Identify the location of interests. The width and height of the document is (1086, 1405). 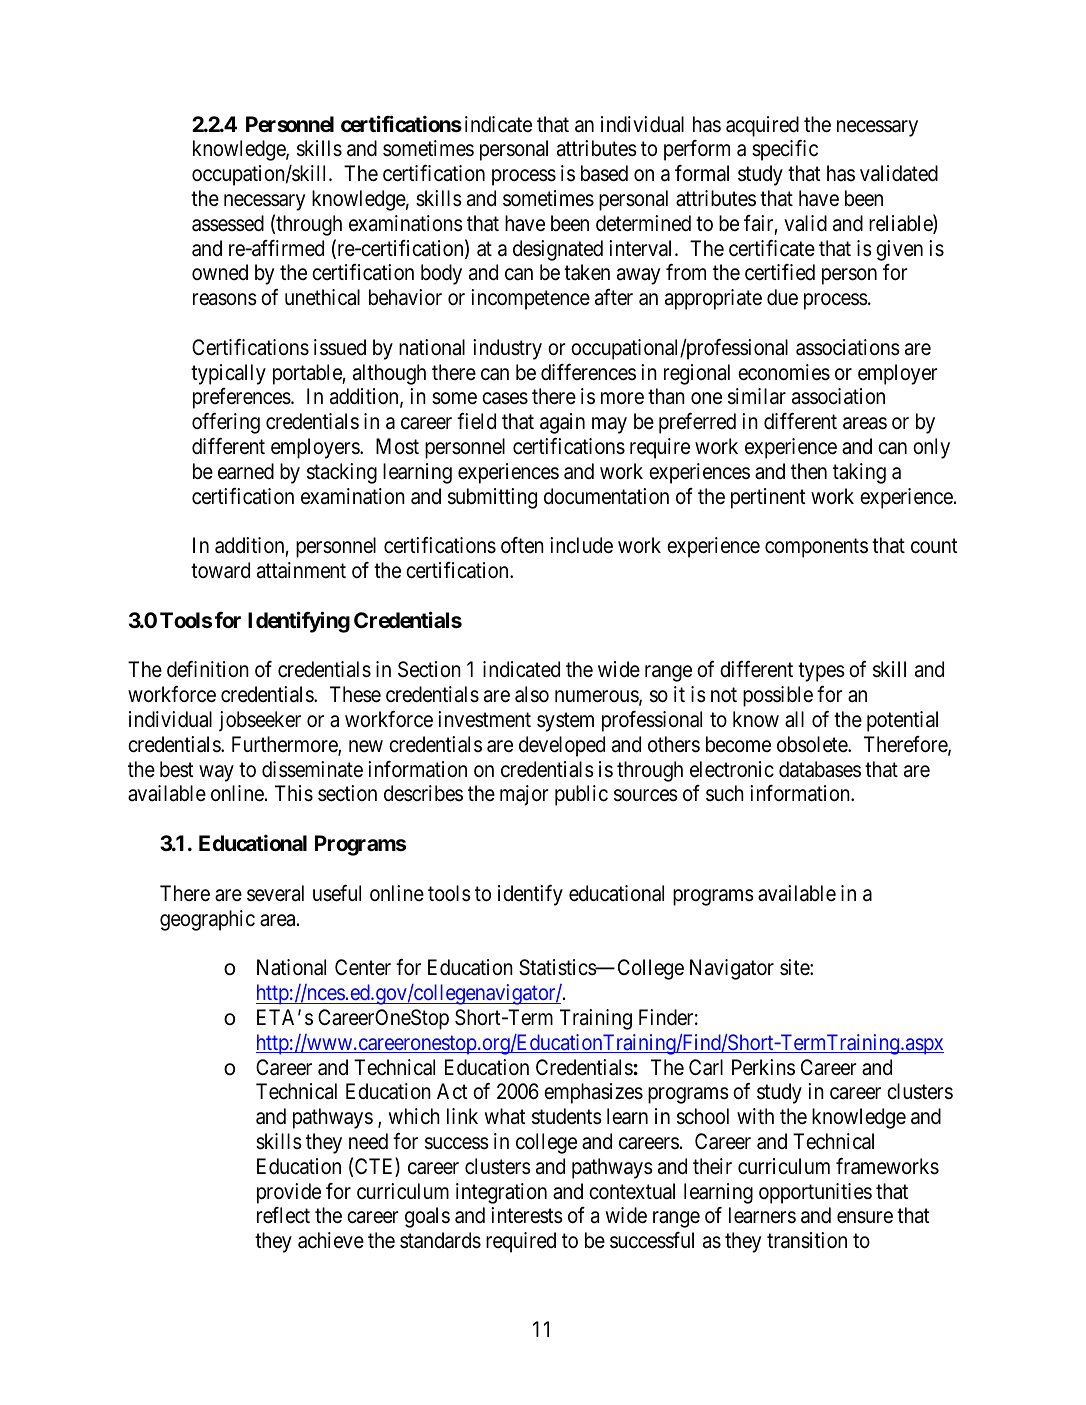
(527, 1215).
